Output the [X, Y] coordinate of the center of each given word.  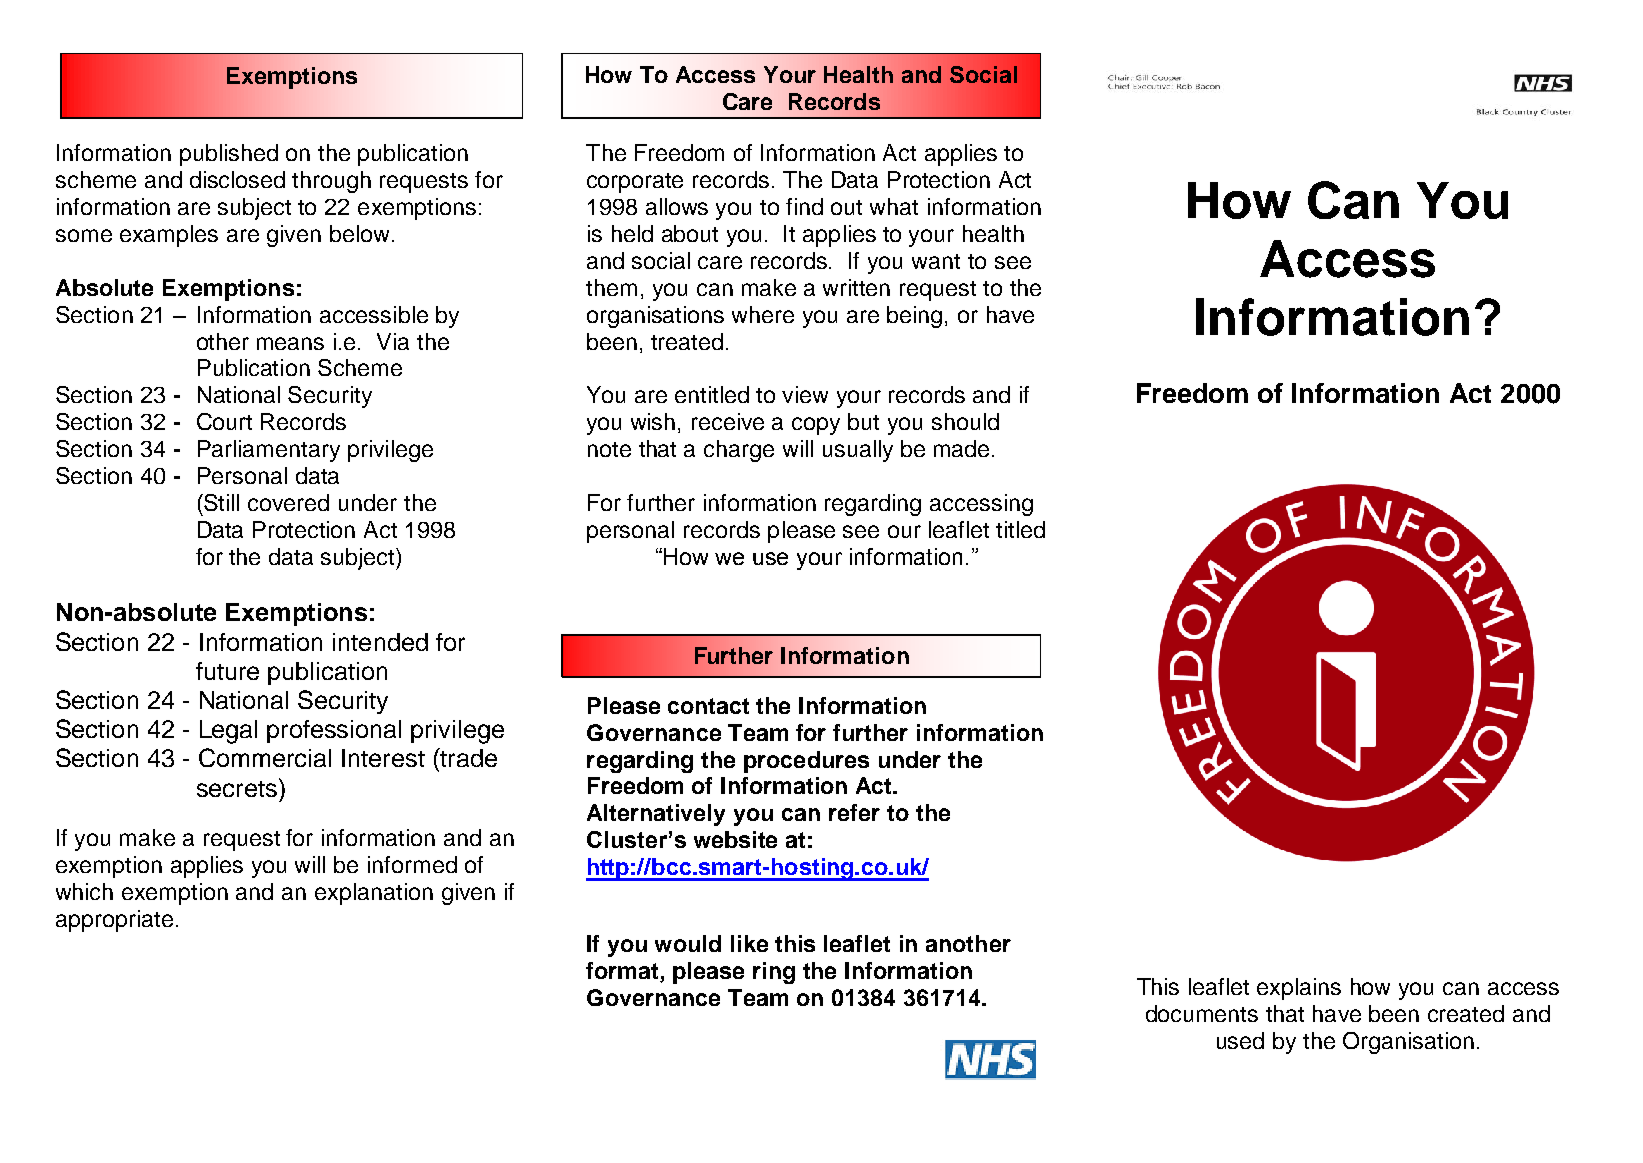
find [804, 206]
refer [854, 812]
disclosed [237, 179]
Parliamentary [269, 451]
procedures [806, 762]
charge [739, 451]
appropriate [114, 921]
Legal [228, 732]
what [894, 206]
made [963, 448]
